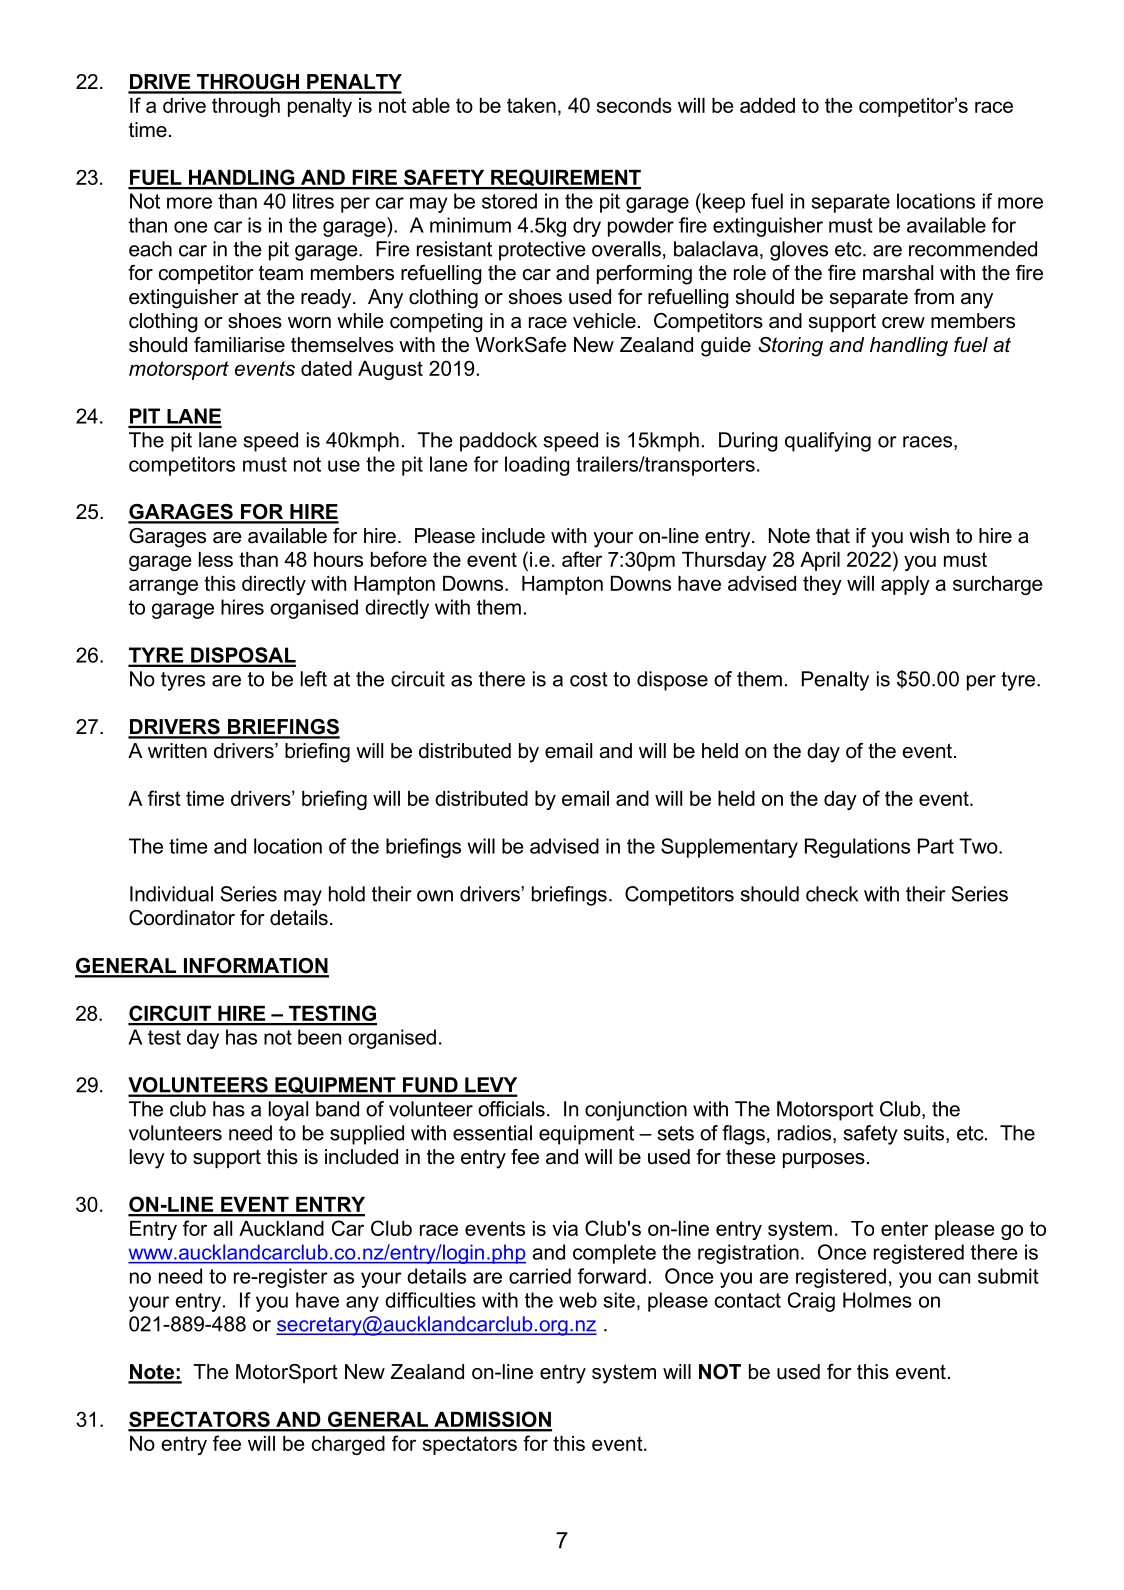 Image resolution: width=1124 pixels, height=1590 pixels. Describe the element at coordinates (565, 179) in the screenshot. I see `REQUIREMENT` at that location.
